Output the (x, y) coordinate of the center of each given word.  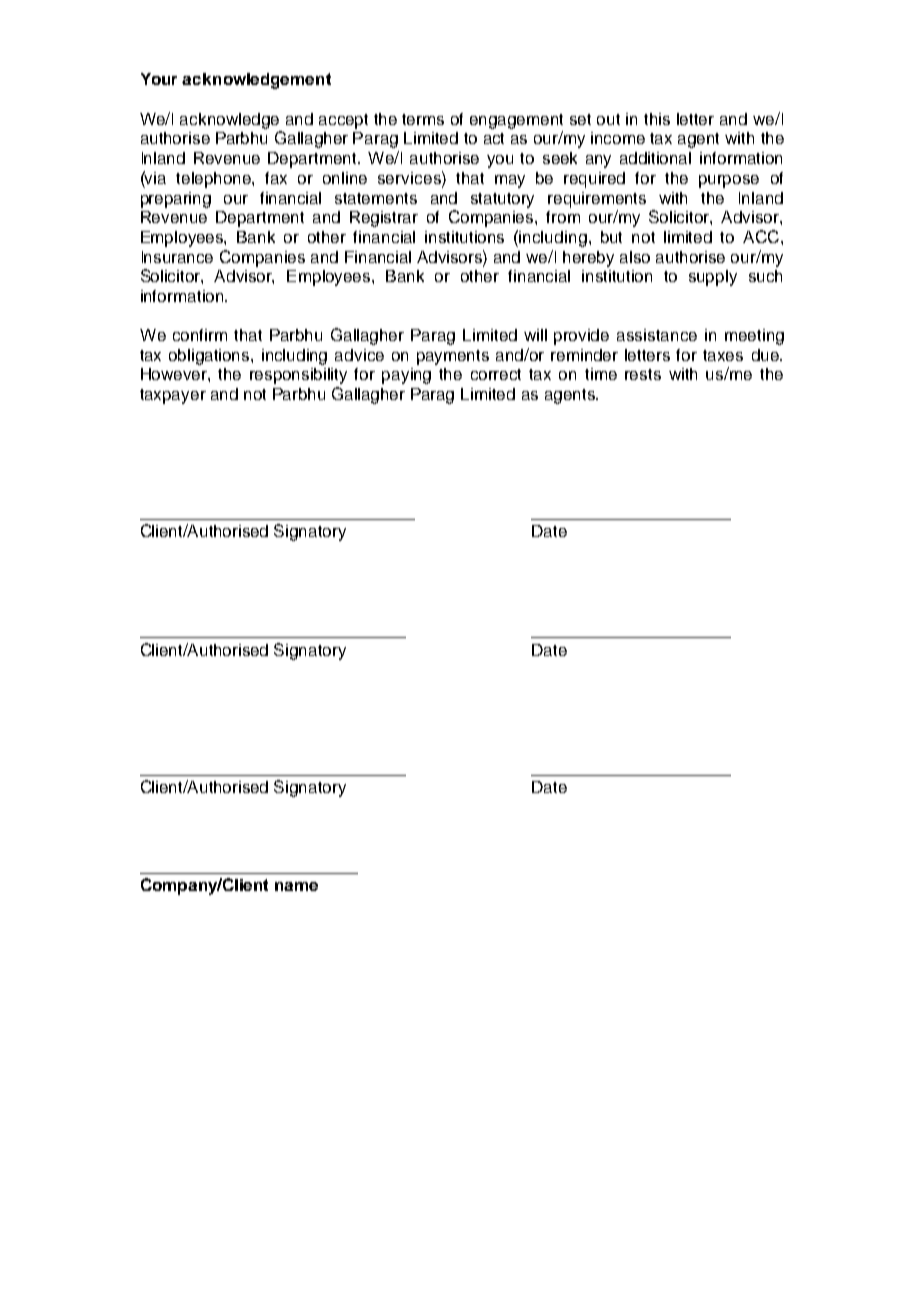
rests (643, 374)
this (657, 119)
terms (423, 119)
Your (159, 79)
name (296, 886)
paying (406, 376)
